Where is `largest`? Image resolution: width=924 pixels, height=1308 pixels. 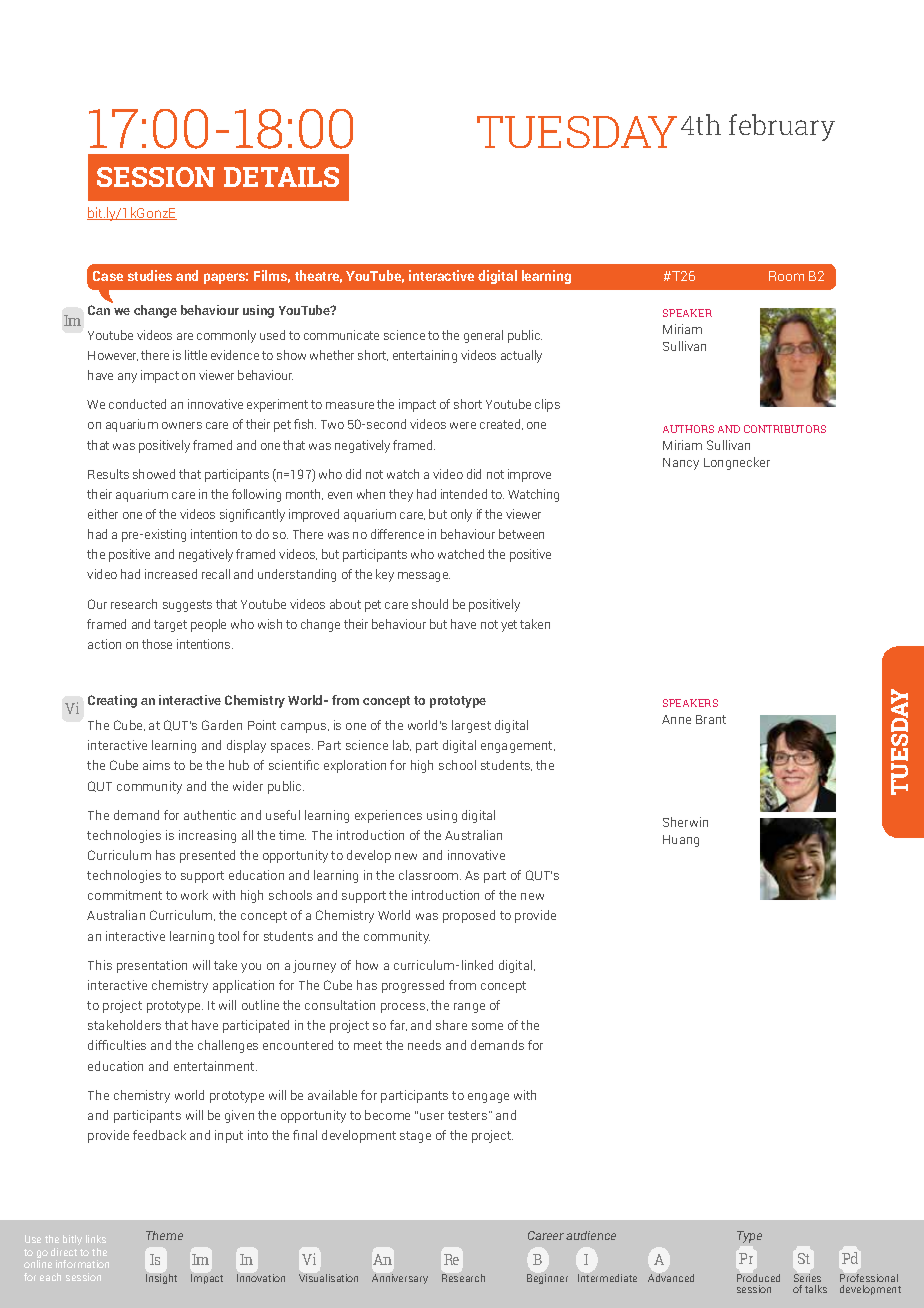 largest is located at coordinates (471, 726).
